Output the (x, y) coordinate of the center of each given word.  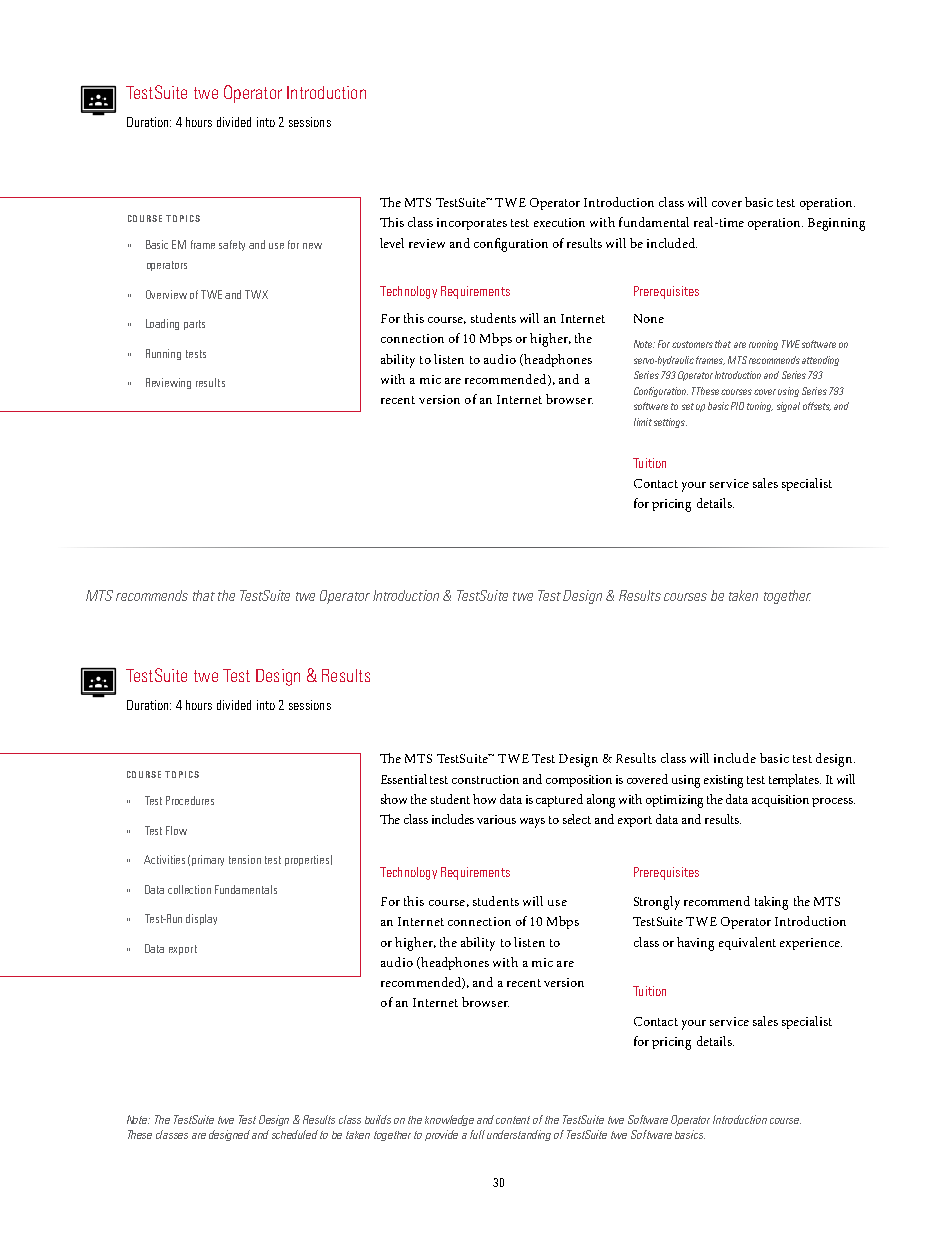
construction (485, 779)
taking (771, 903)
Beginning (836, 224)
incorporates (472, 224)
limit (643, 422)
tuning (760, 407)
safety (232, 245)
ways (532, 823)
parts (194, 325)
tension (245, 859)
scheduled (295, 1134)
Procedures (190, 800)
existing (723, 781)
